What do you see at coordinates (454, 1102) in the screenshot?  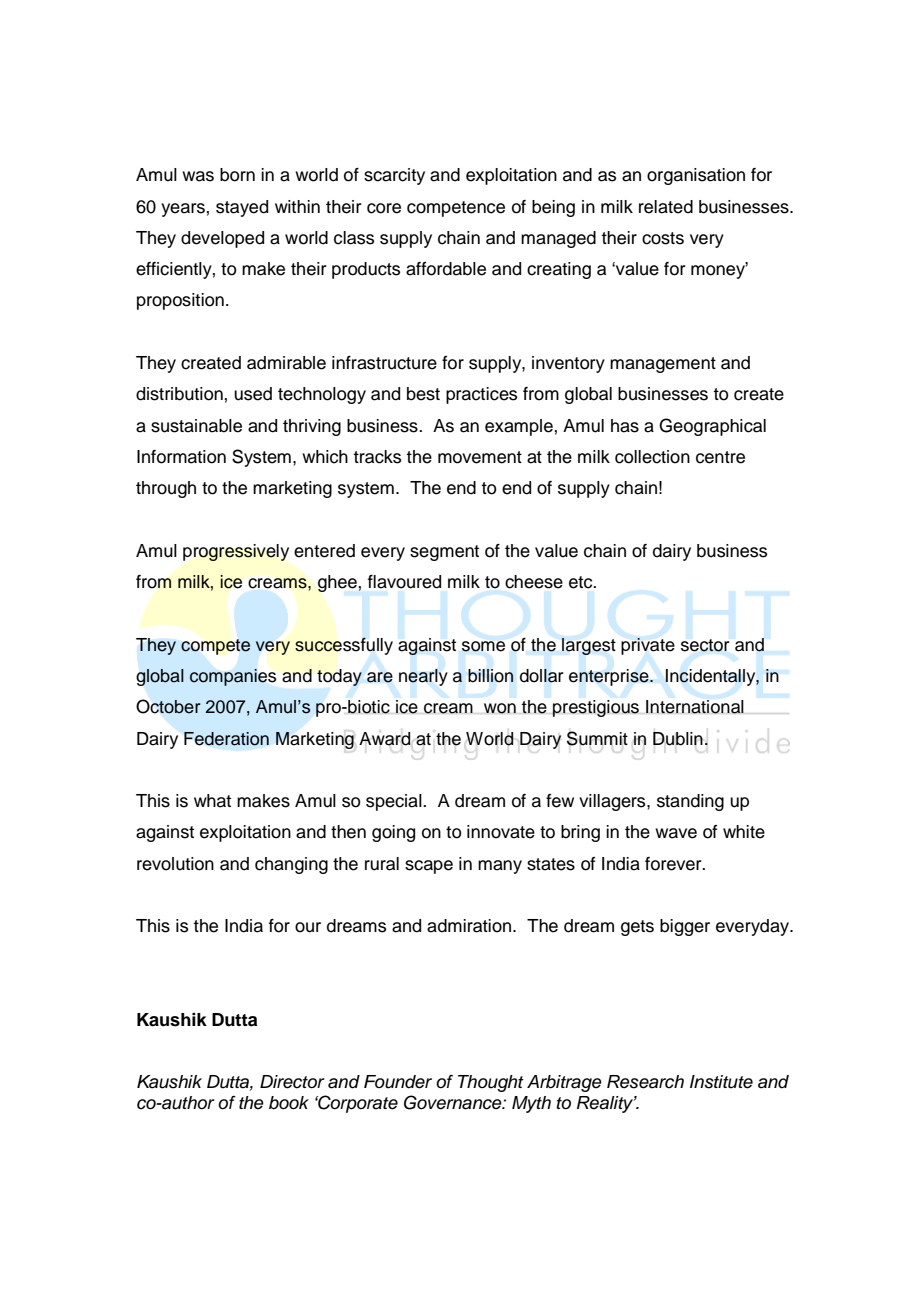 I see `Governance` at bounding box center [454, 1102].
